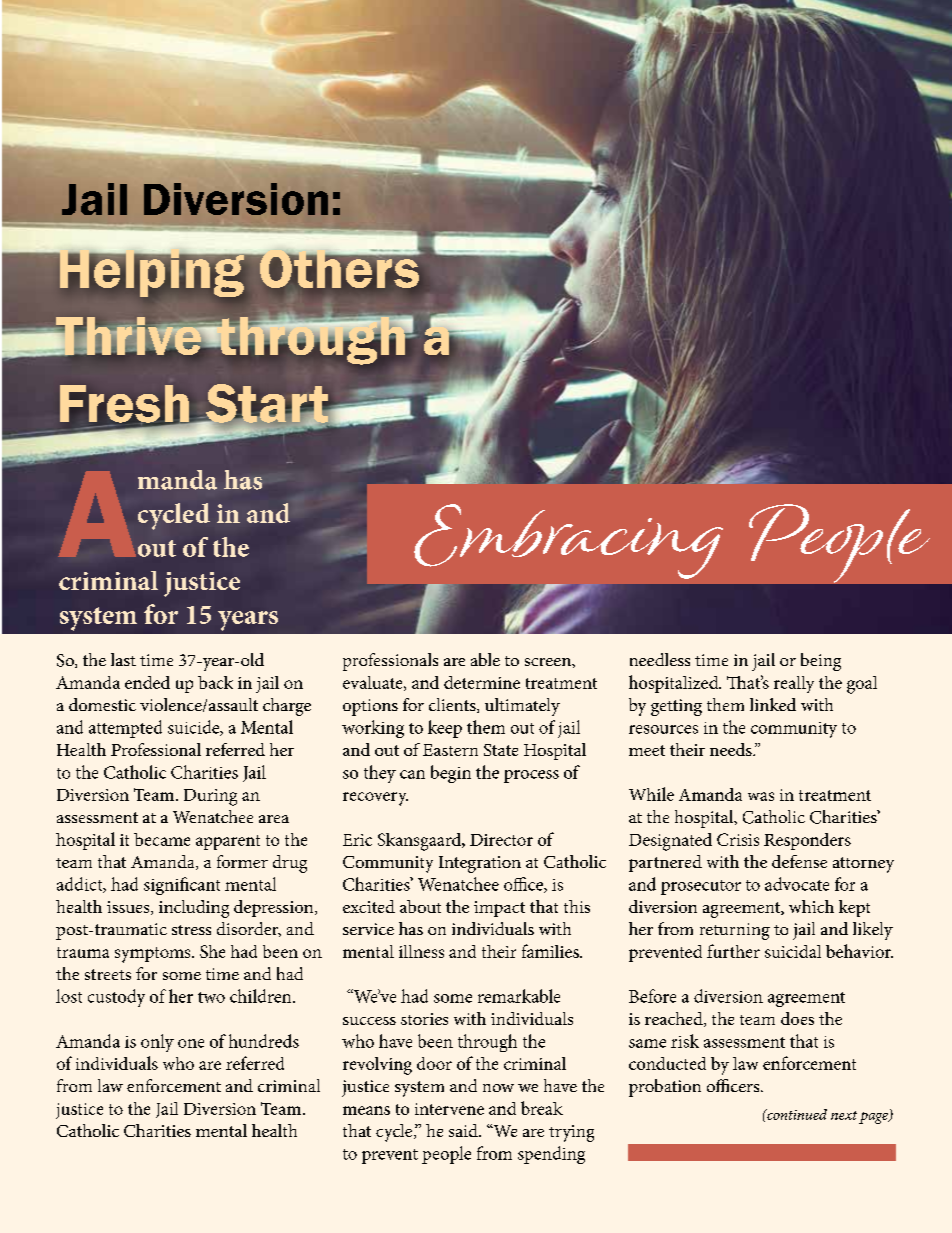 The image size is (952, 1233). Describe the element at coordinates (123, 659) in the screenshot. I see `last` at that location.
